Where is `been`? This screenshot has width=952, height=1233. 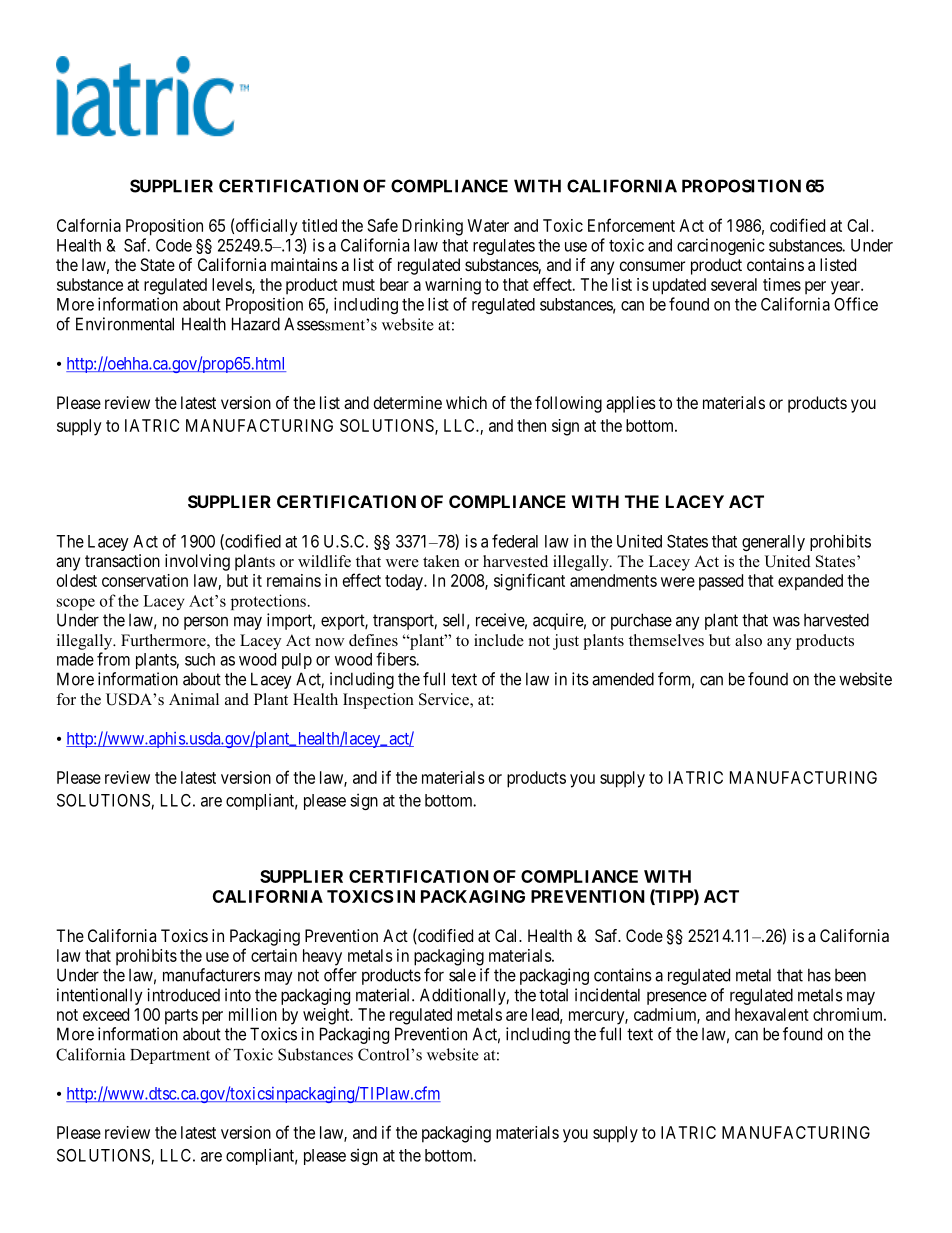
been is located at coordinates (850, 975).
